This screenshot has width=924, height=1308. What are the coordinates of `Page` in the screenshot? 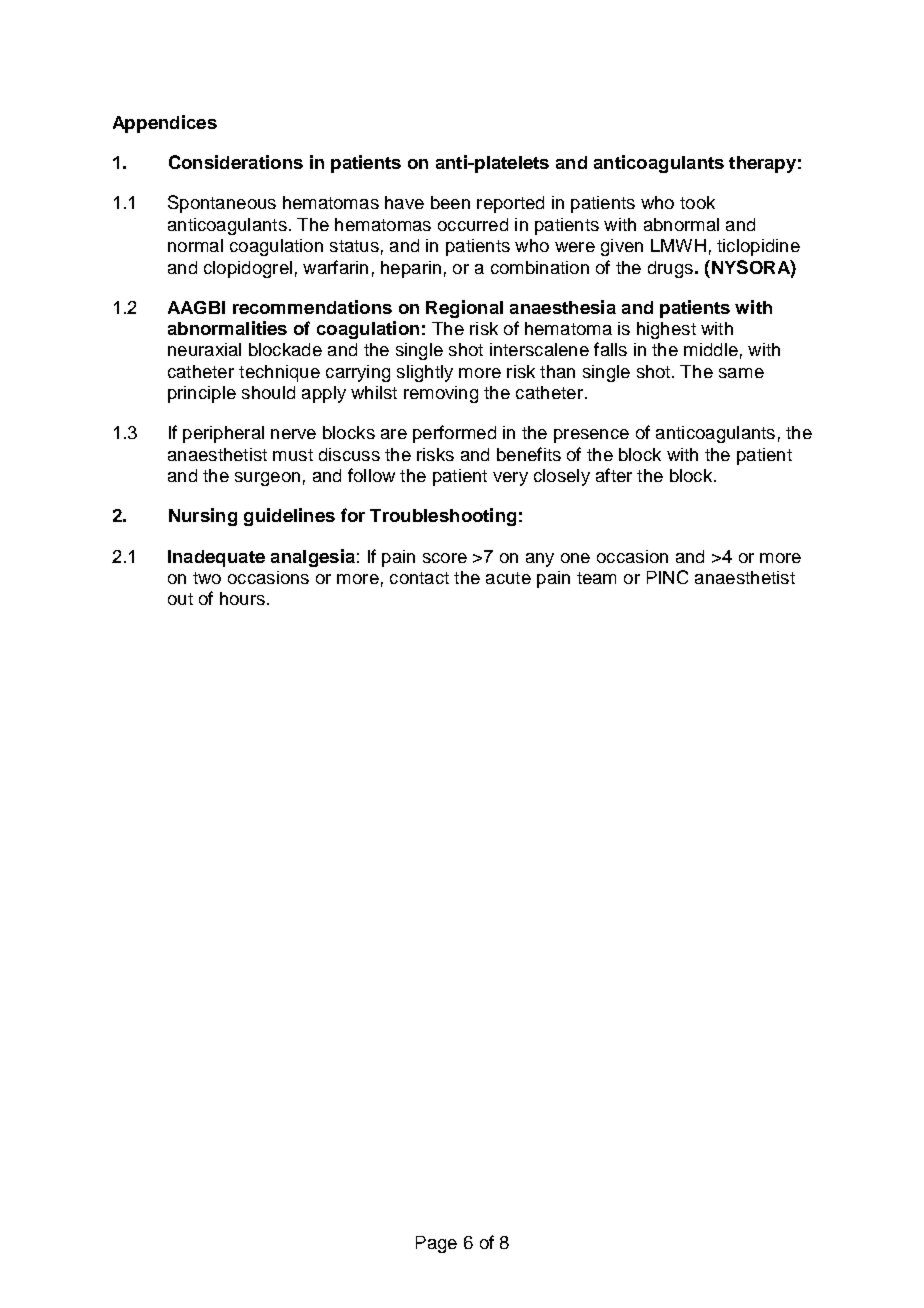 It's located at (436, 1244).
